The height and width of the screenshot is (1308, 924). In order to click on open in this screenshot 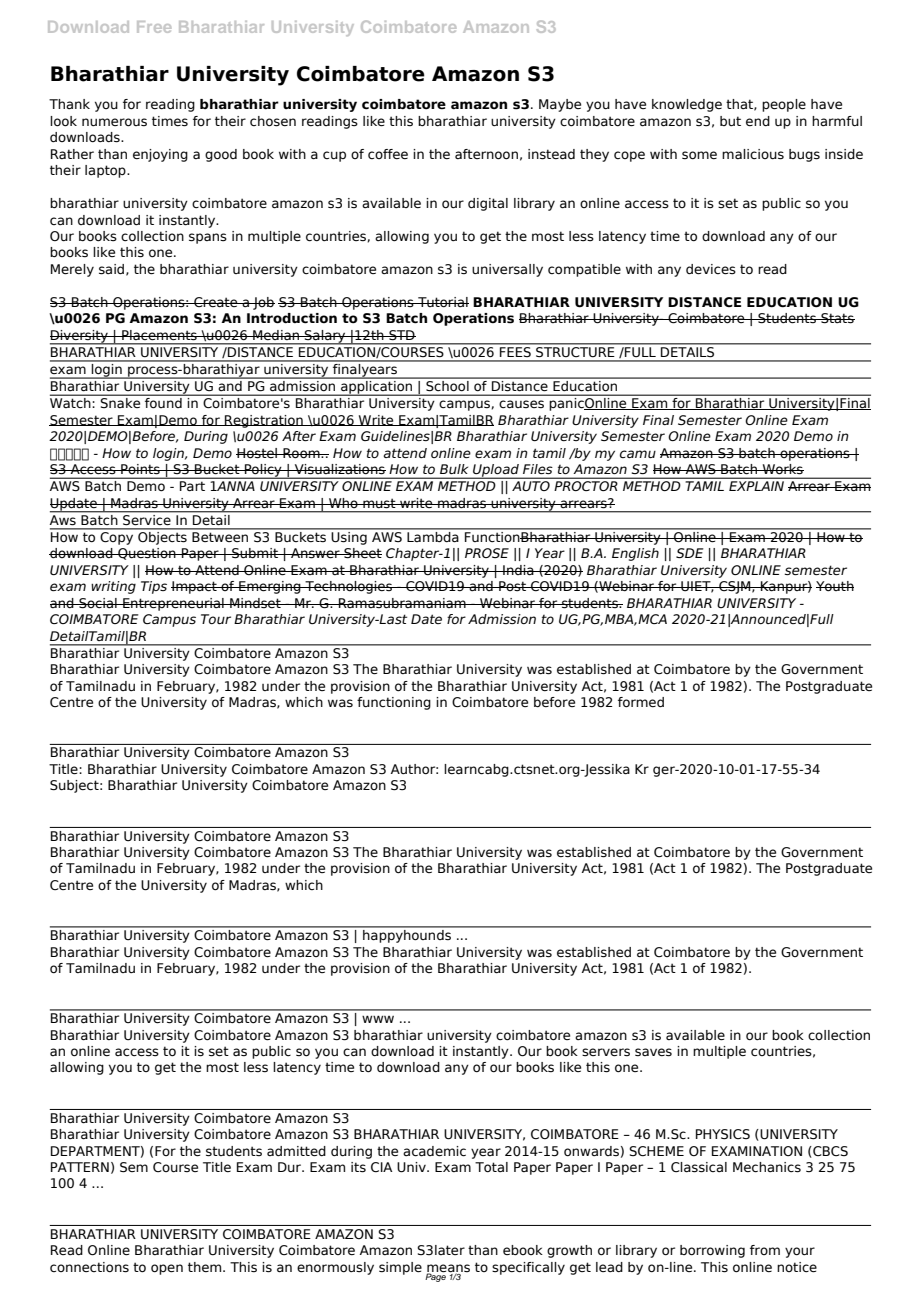, I will do `click(167, 1269)`.
